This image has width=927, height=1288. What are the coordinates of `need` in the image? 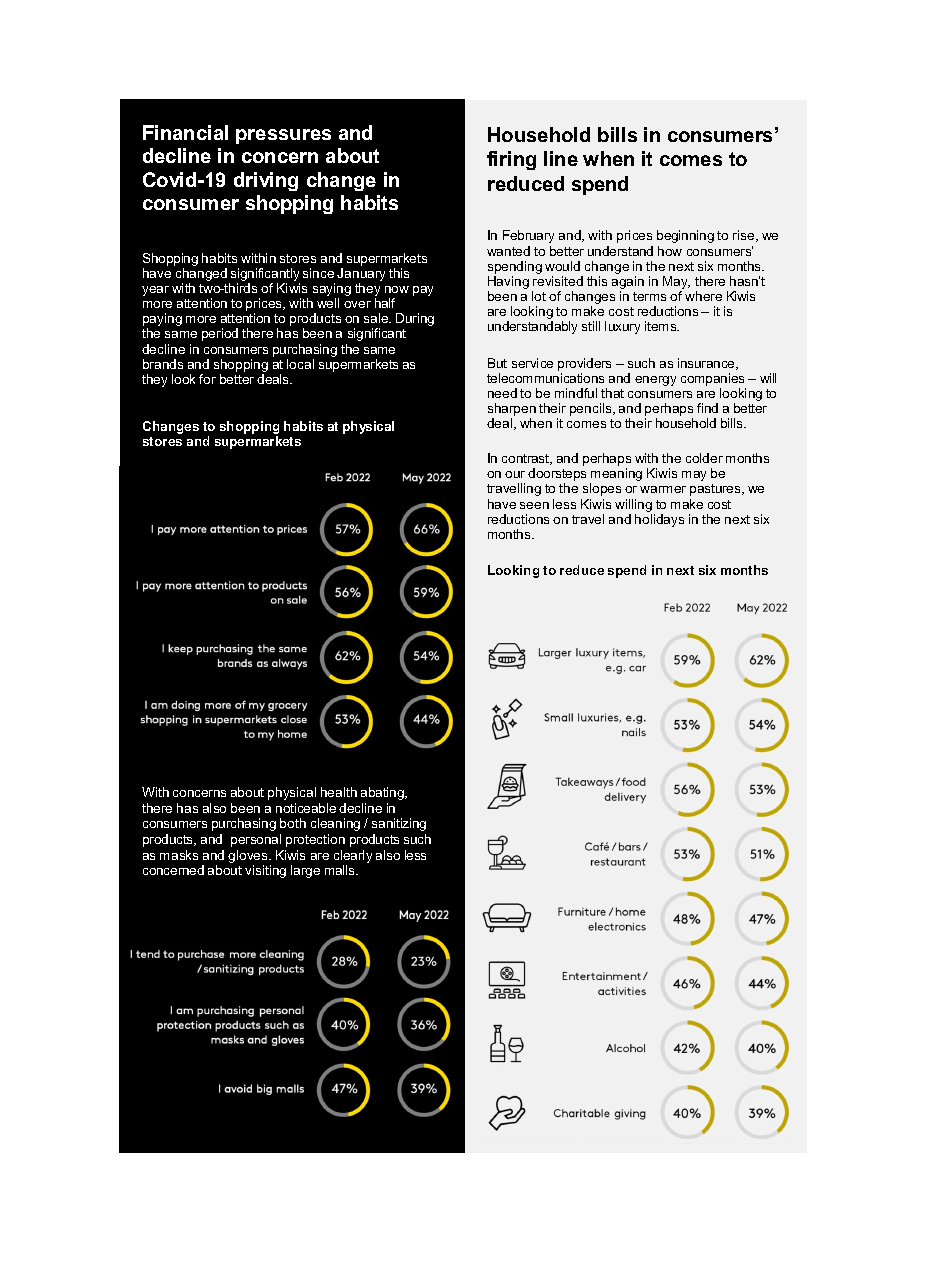 It's located at (502, 393).
